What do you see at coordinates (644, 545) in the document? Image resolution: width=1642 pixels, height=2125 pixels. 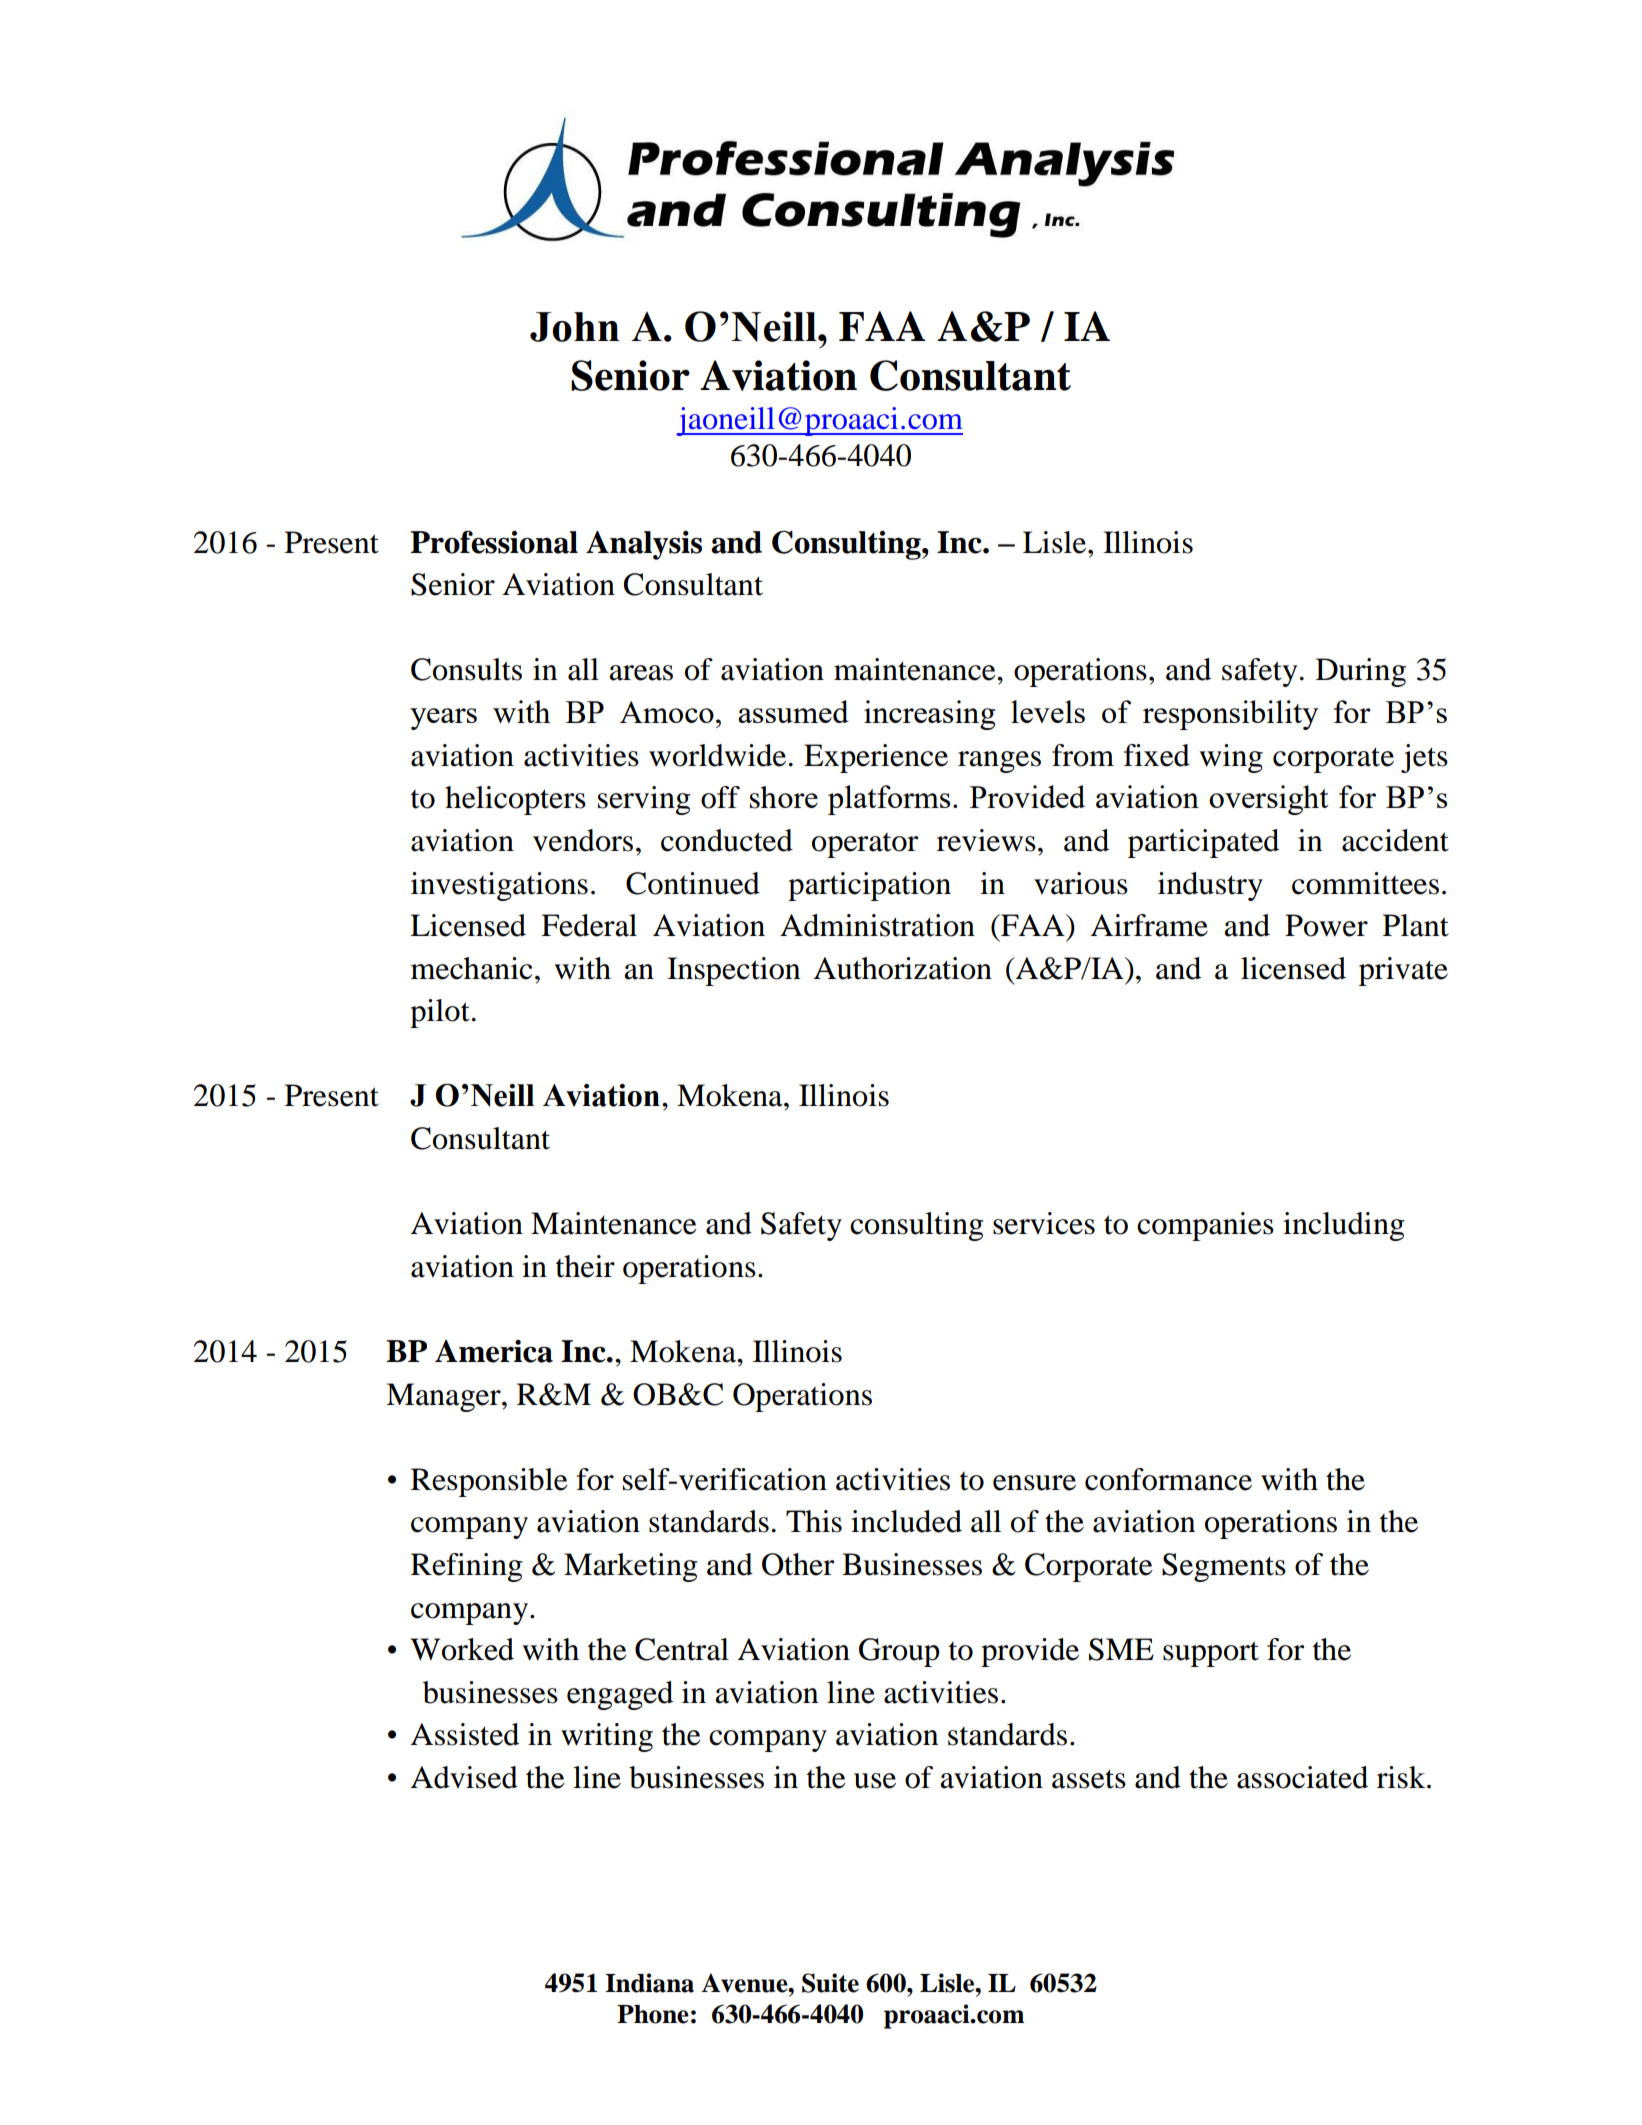 I see `Analysis` at bounding box center [644, 545].
